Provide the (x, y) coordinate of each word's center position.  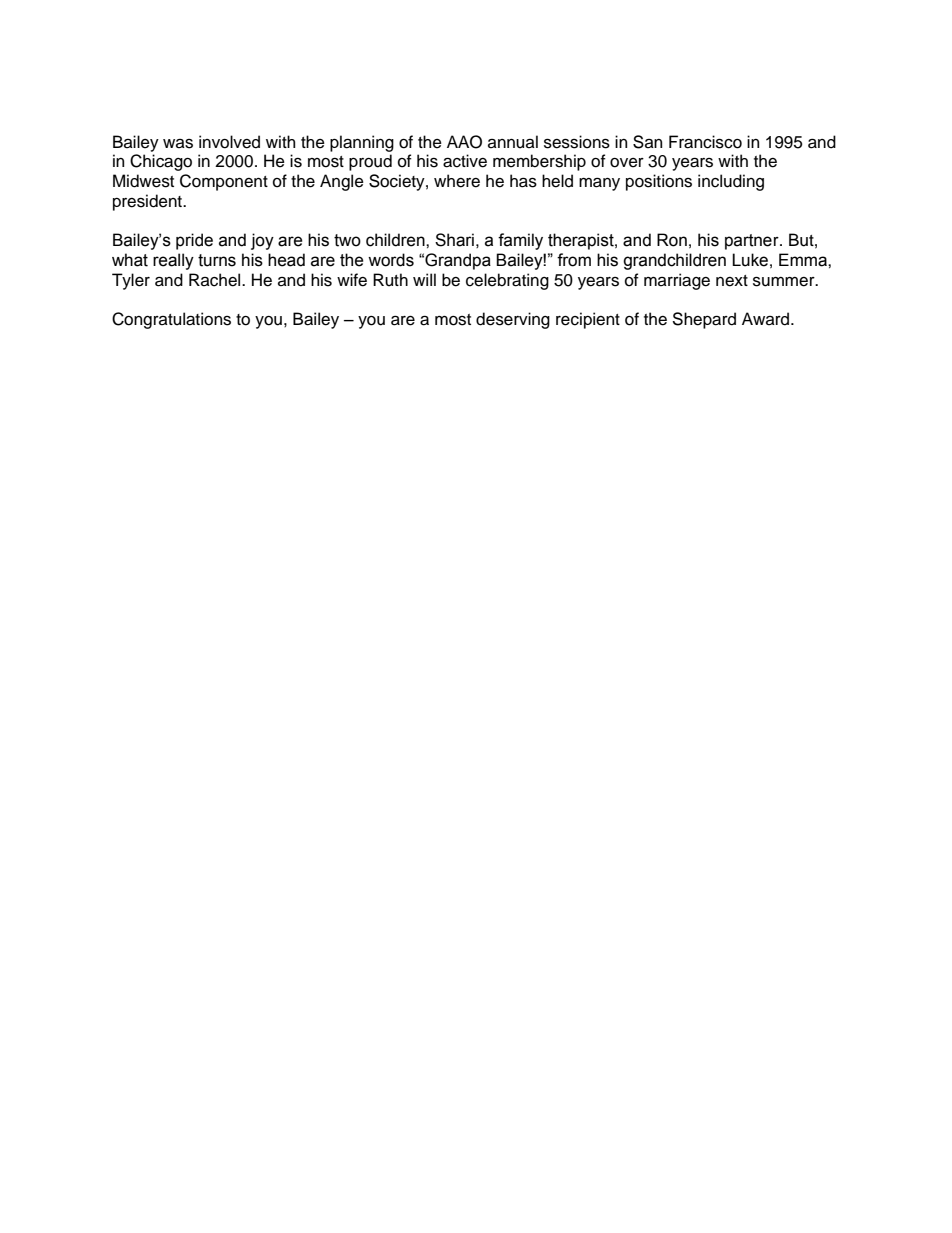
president (149, 202)
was (178, 144)
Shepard (704, 320)
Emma (804, 260)
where (457, 181)
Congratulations (171, 320)
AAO (464, 142)
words (391, 260)
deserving (513, 320)
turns (217, 260)
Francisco (705, 142)
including (731, 182)
